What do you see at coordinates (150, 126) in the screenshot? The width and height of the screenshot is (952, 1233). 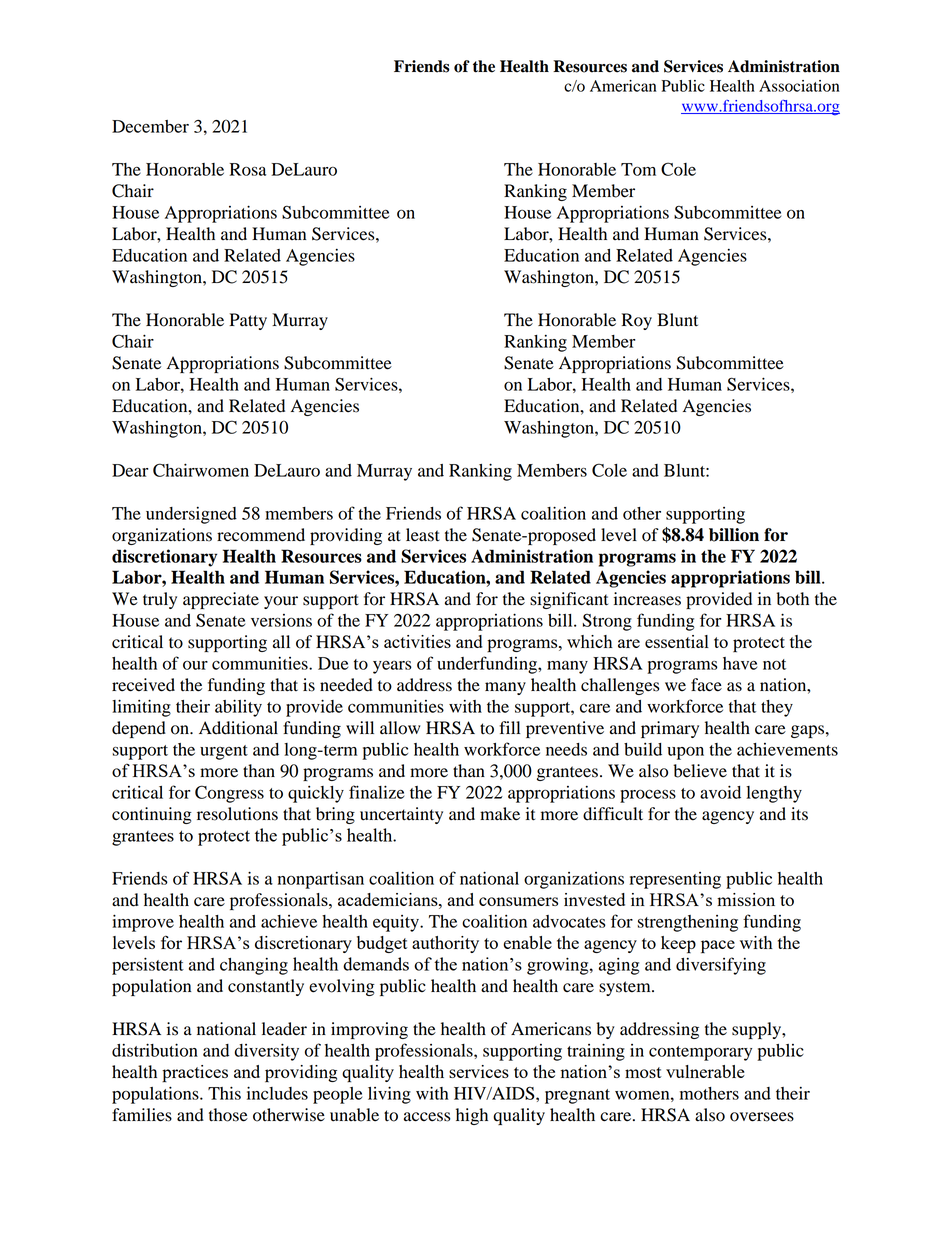 I see `December` at bounding box center [150, 126].
